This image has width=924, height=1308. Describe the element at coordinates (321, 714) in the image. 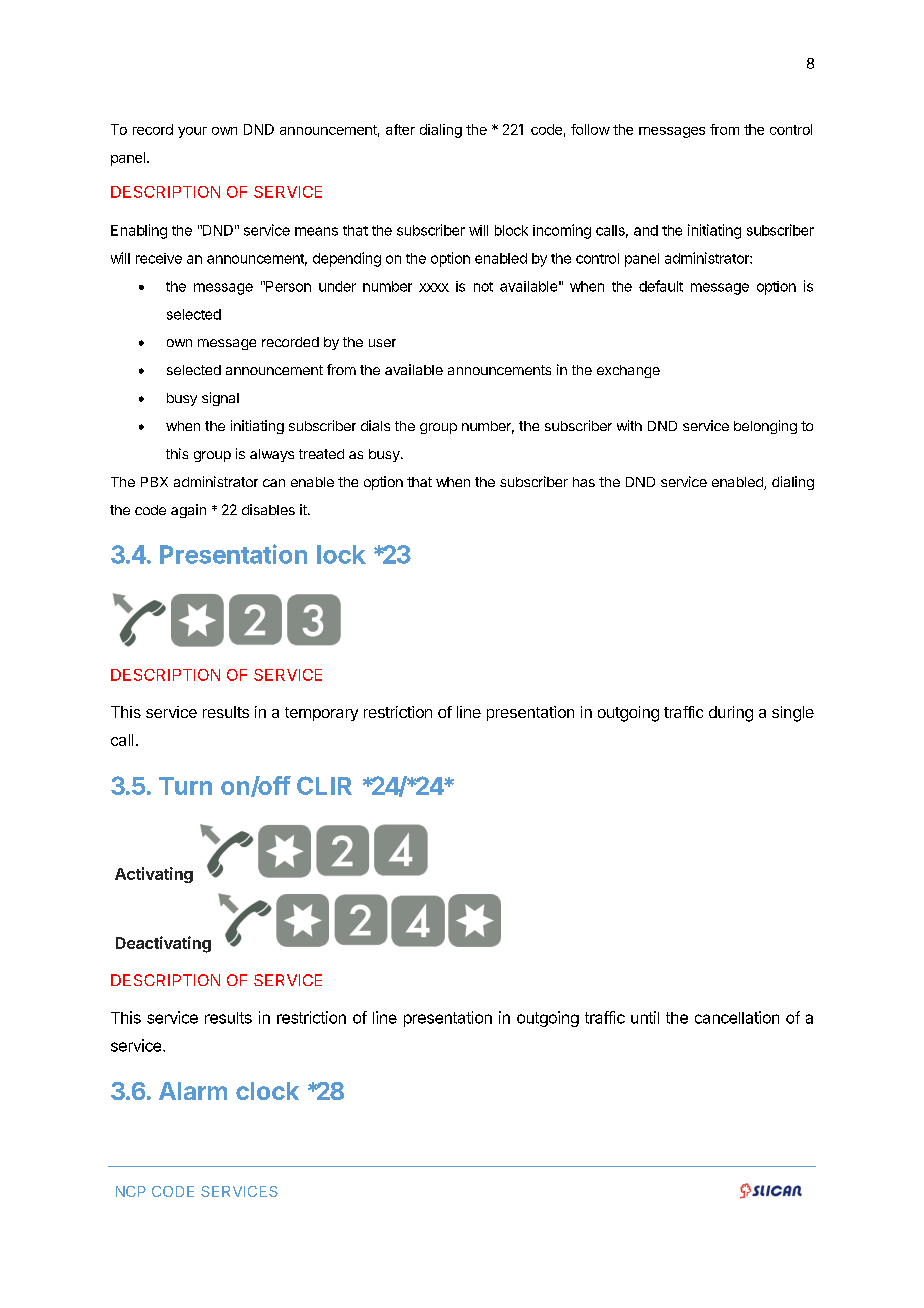

I see `temporary` at that location.
